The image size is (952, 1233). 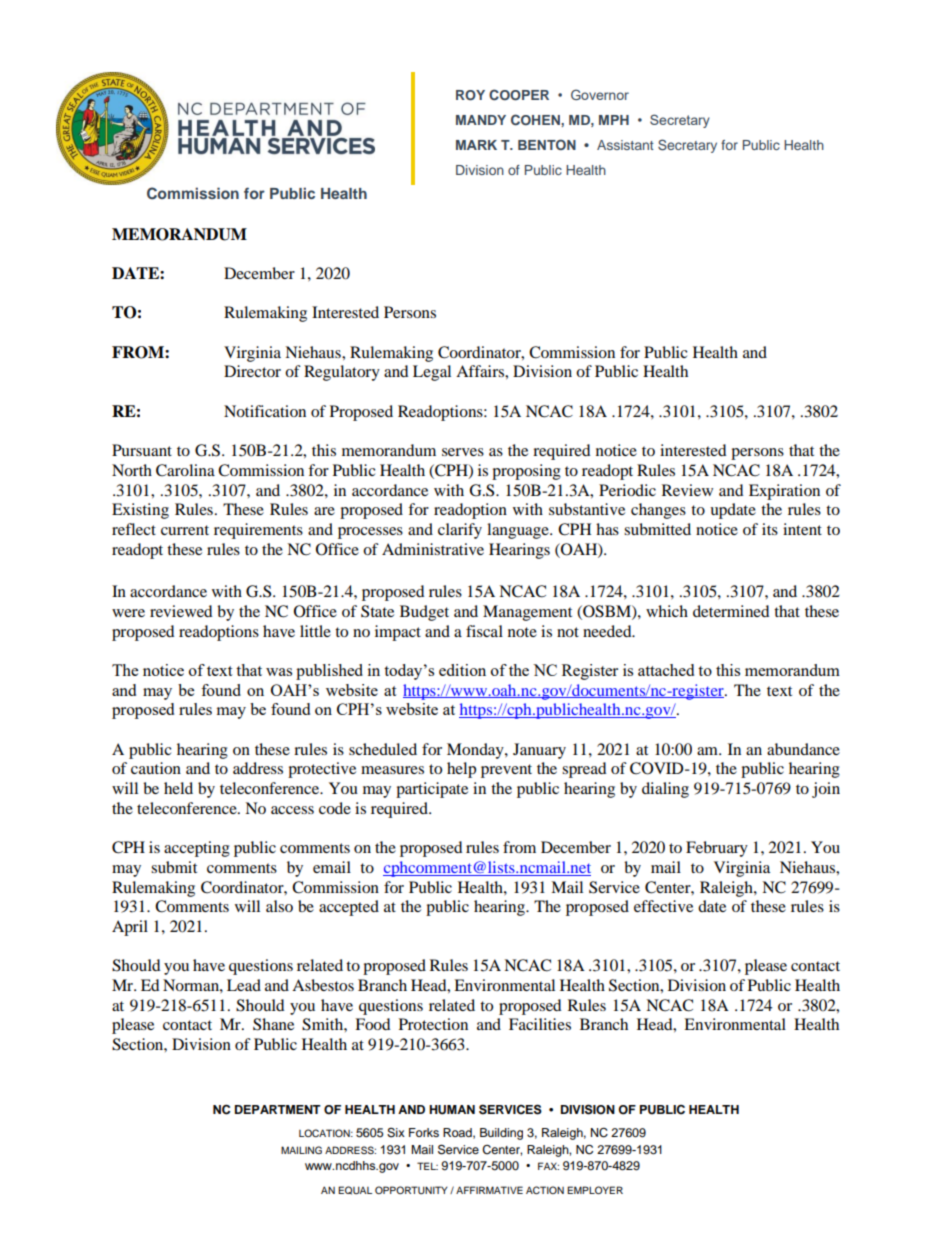 I want to click on Assistant, so click(x=625, y=145).
